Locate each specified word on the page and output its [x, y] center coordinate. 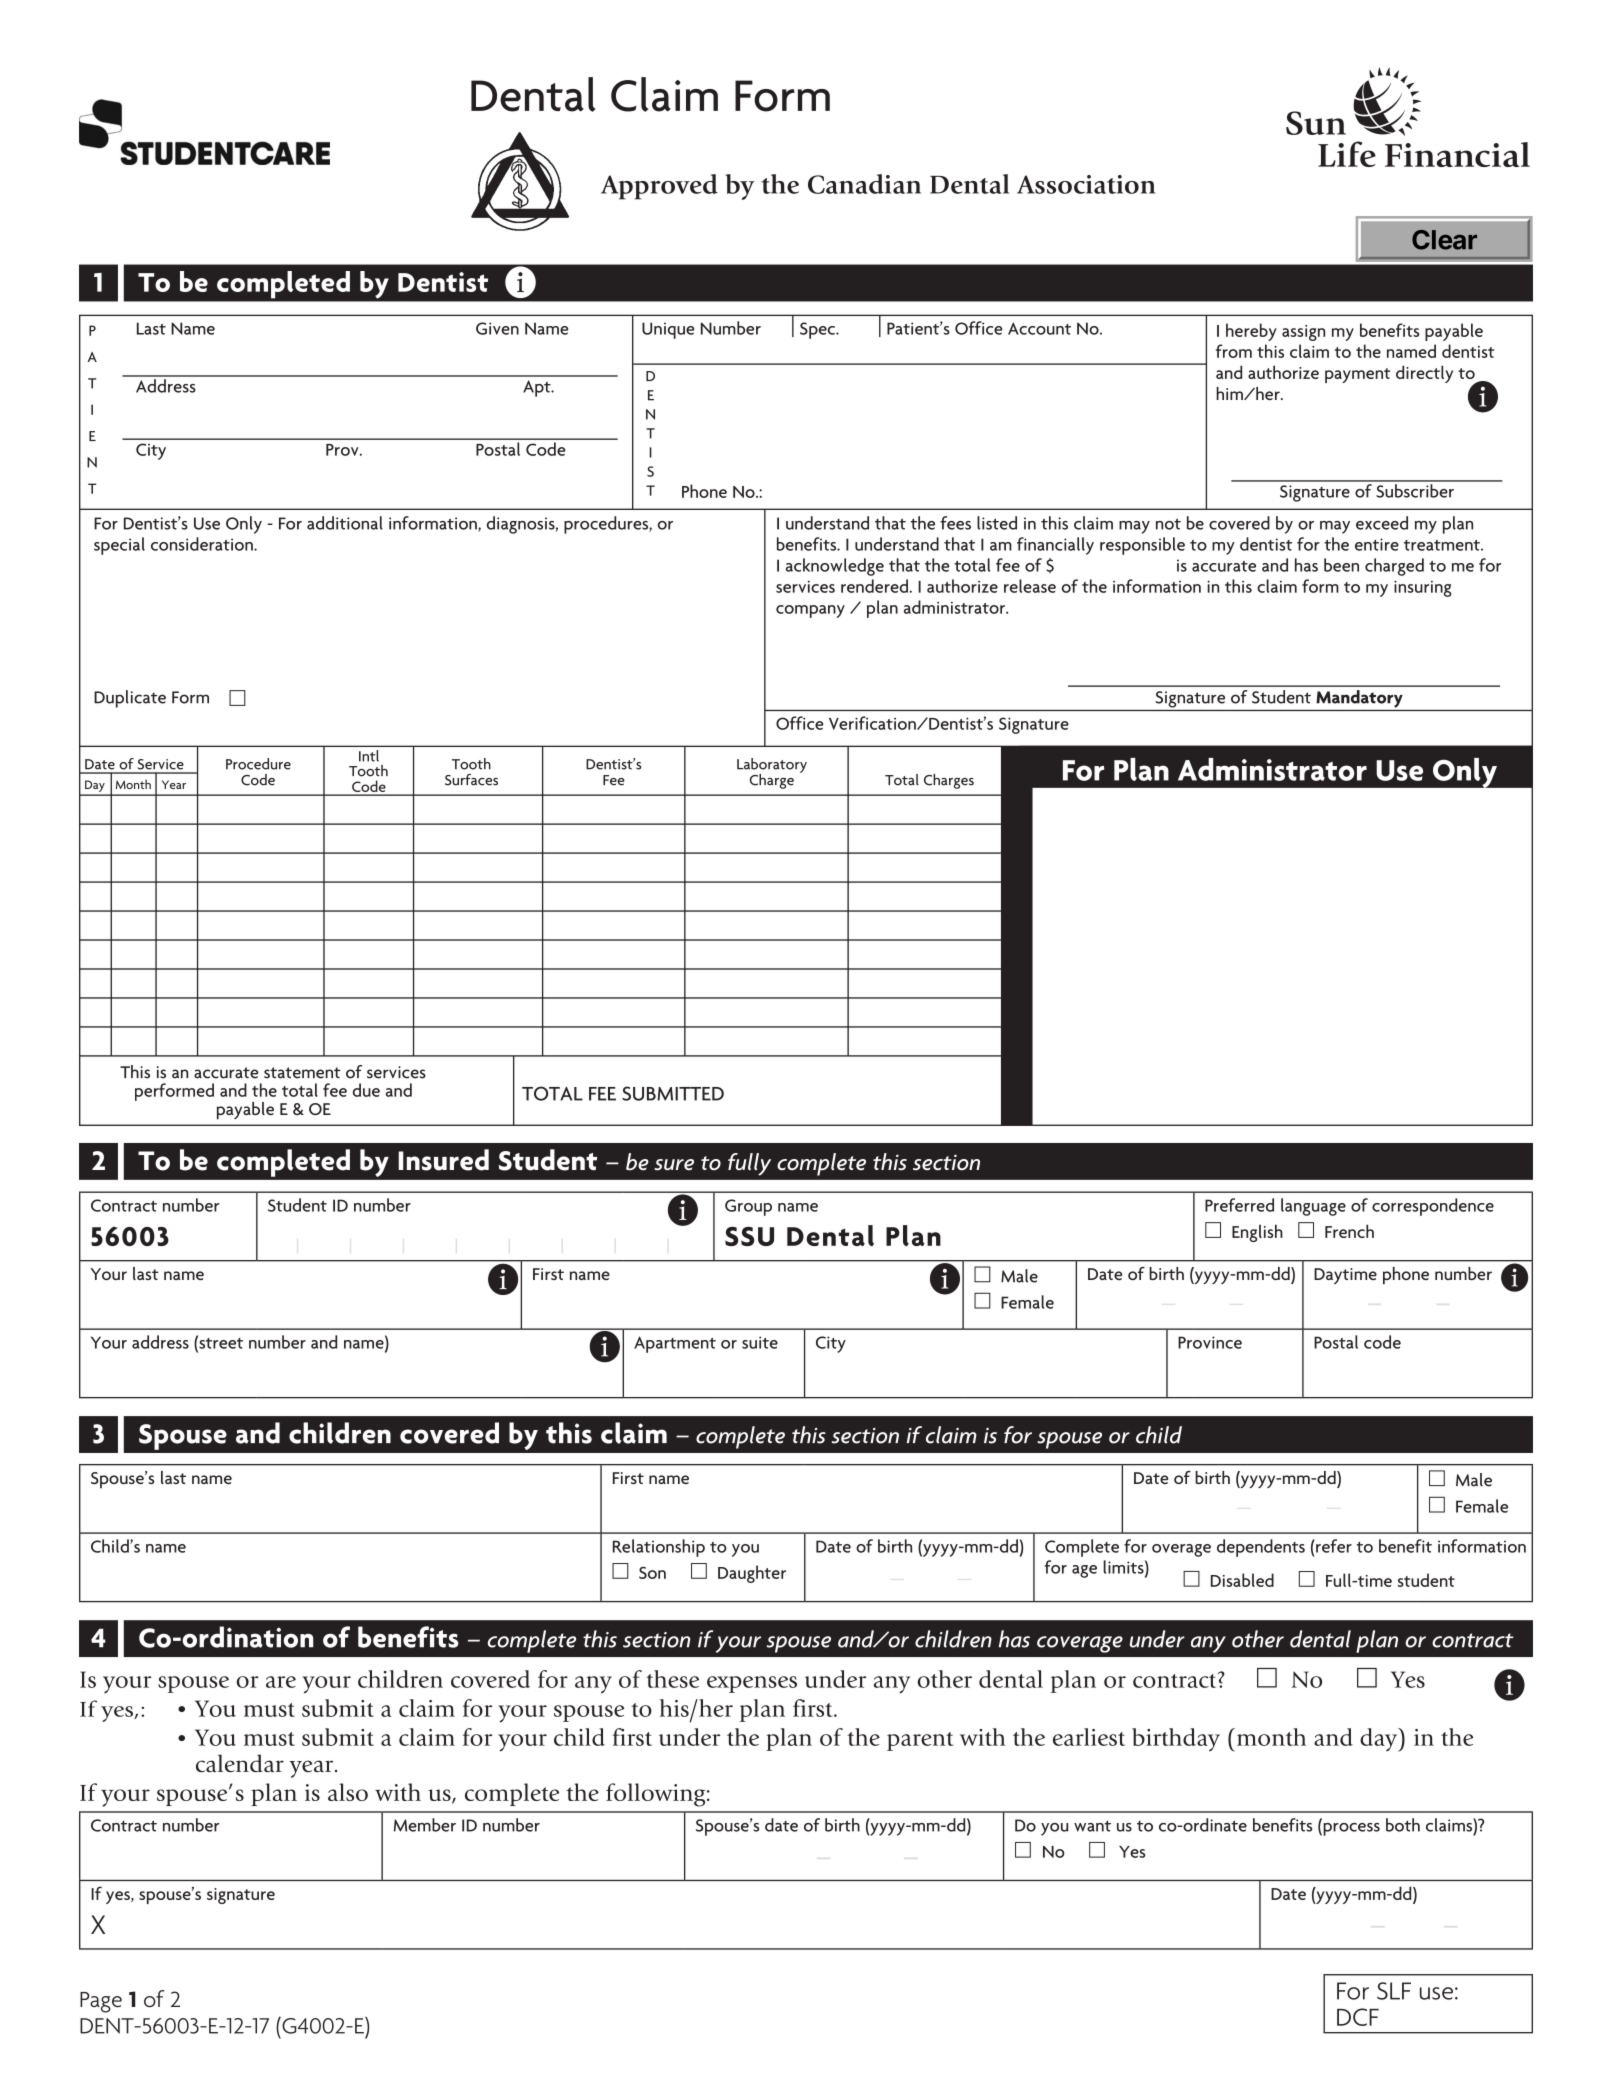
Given [497, 328]
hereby [1251, 332]
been [1341, 565]
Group [748, 1207]
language [1313, 1207]
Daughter [752, 1574]
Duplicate [130, 699]
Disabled [1242, 1580]
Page [101, 2002]
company [810, 611]
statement [302, 1073]
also [348, 1792]
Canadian [864, 184]
